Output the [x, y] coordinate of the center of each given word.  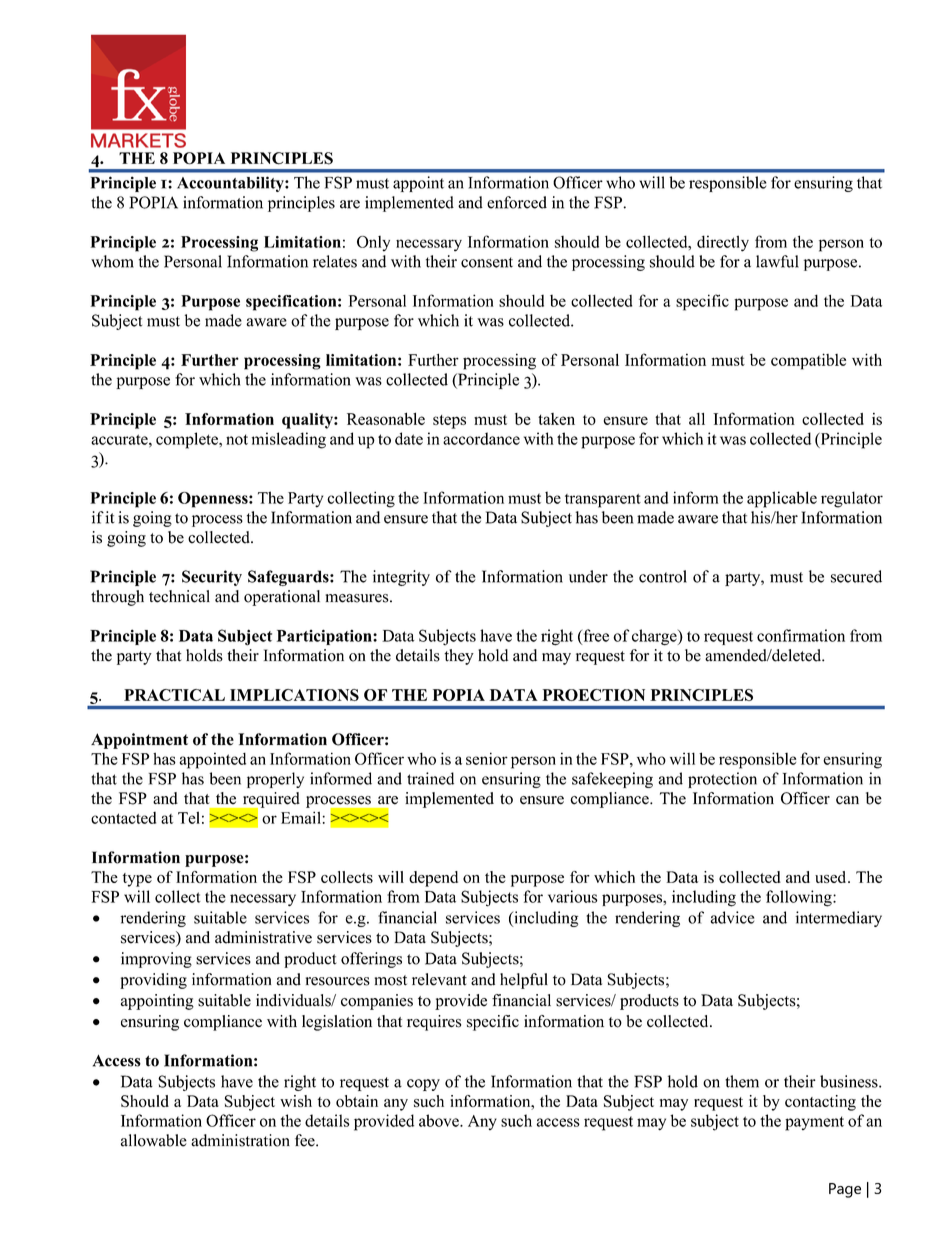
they [459, 657]
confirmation [801, 635]
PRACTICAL [174, 695]
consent [487, 262]
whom [112, 261]
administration [240, 1140]
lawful [777, 261]
